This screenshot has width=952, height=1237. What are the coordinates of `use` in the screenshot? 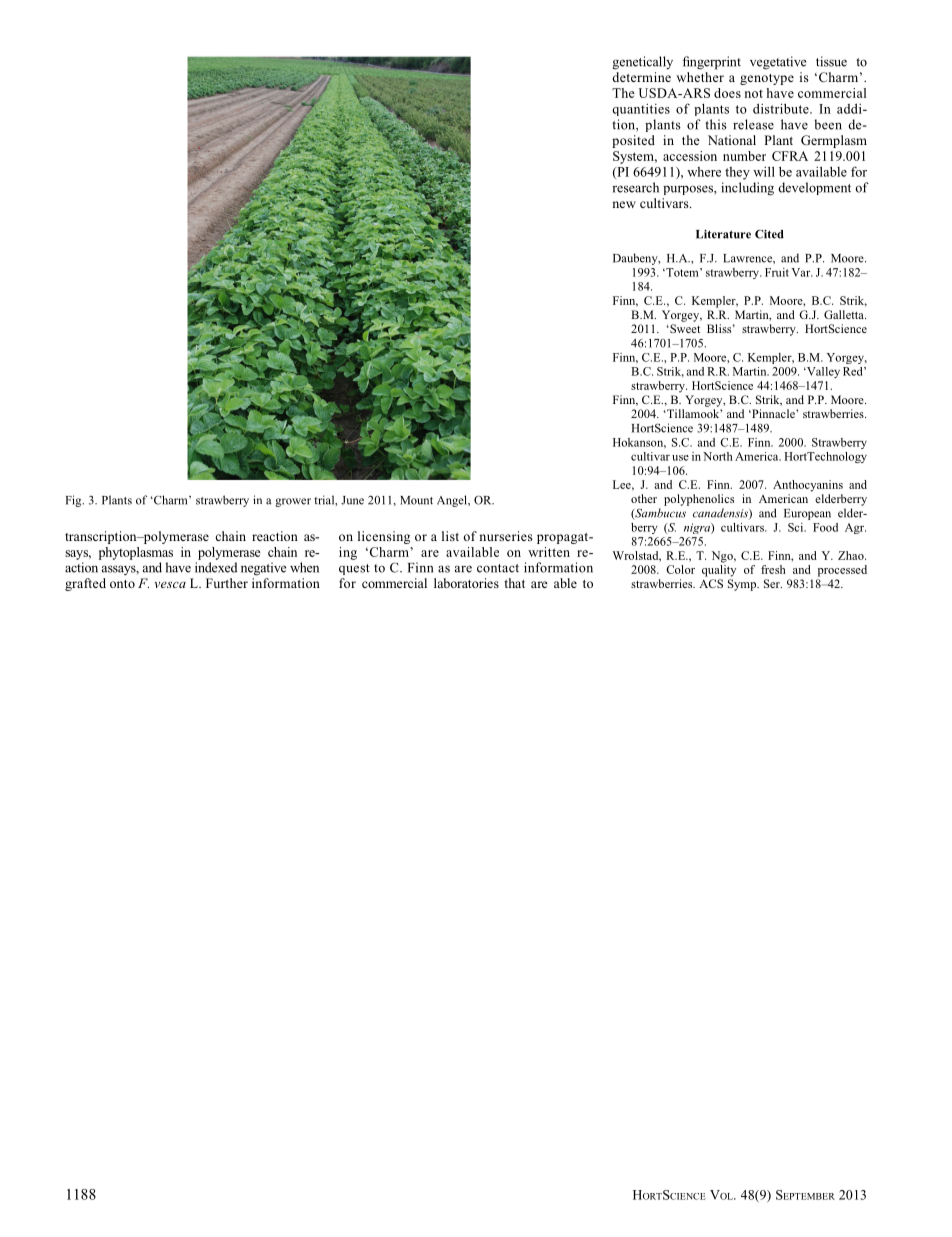 It's located at (680, 458).
